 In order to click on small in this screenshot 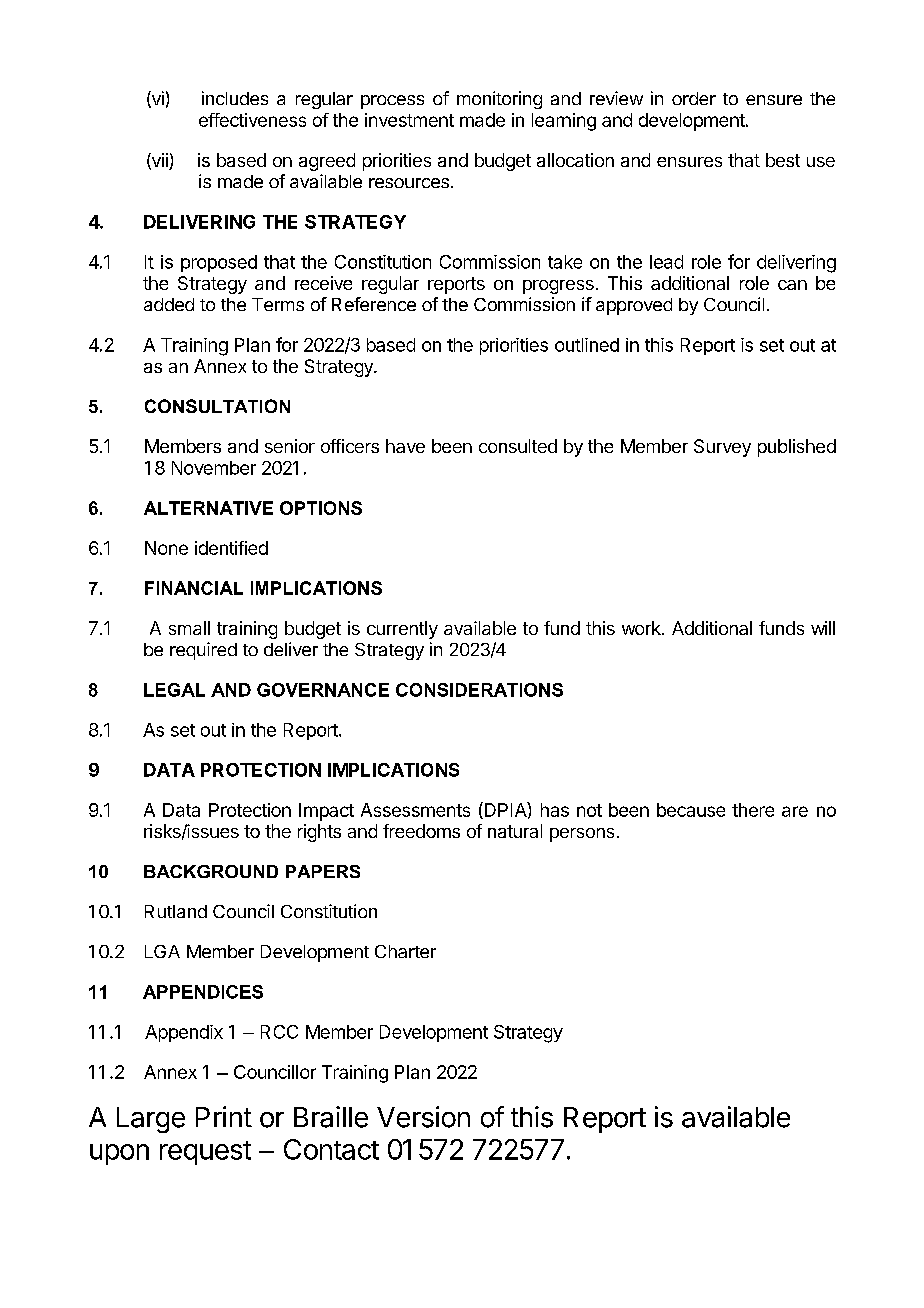, I will do `click(189, 628)`.
